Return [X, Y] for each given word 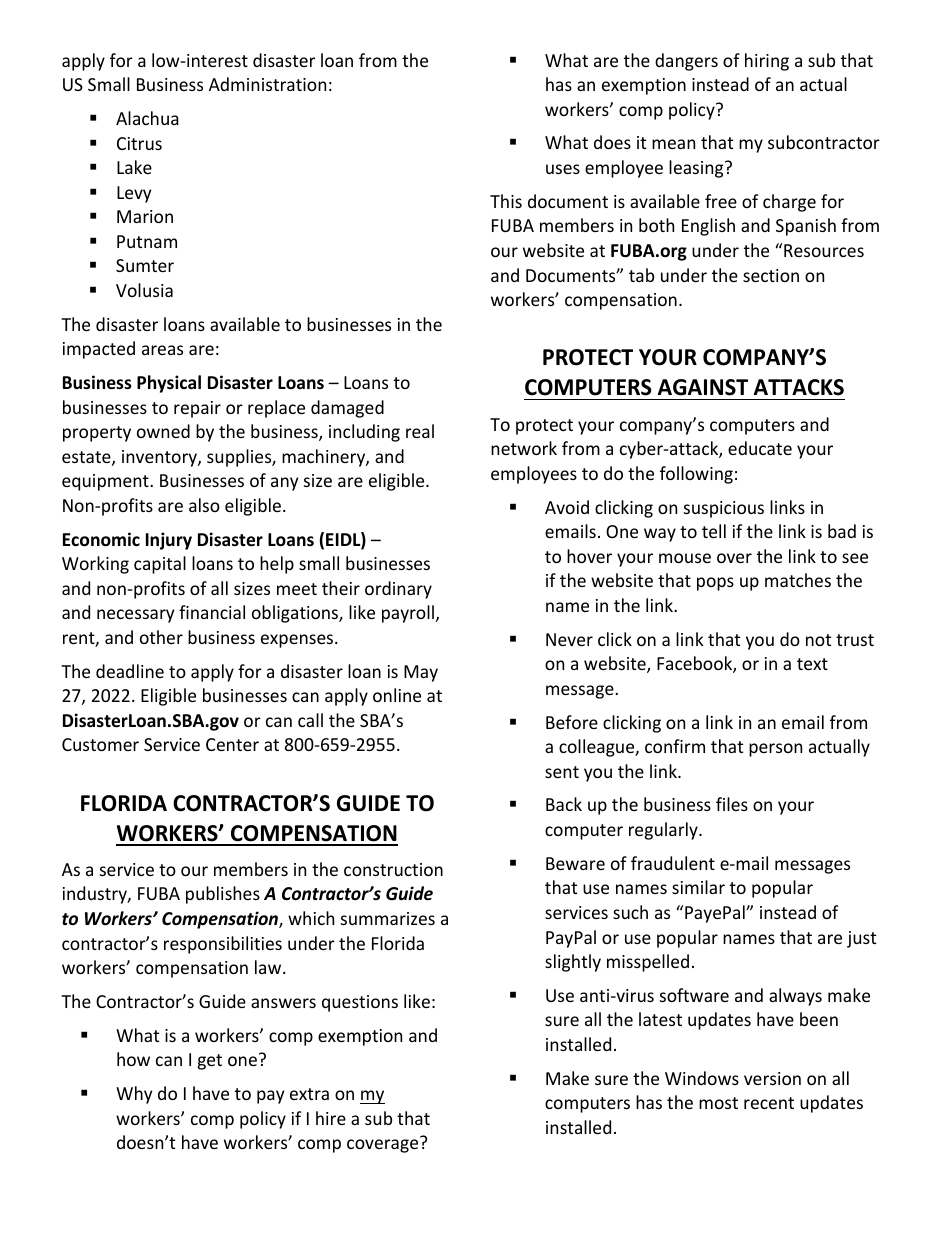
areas [162, 350]
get [210, 1062]
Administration [267, 84]
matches [798, 580]
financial [212, 612]
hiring [767, 62]
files [732, 804]
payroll [408, 614]
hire [331, 1118]
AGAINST [703, 387]
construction [393, 869]
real [420, 431]
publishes [223, 895]
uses [563, 169]
